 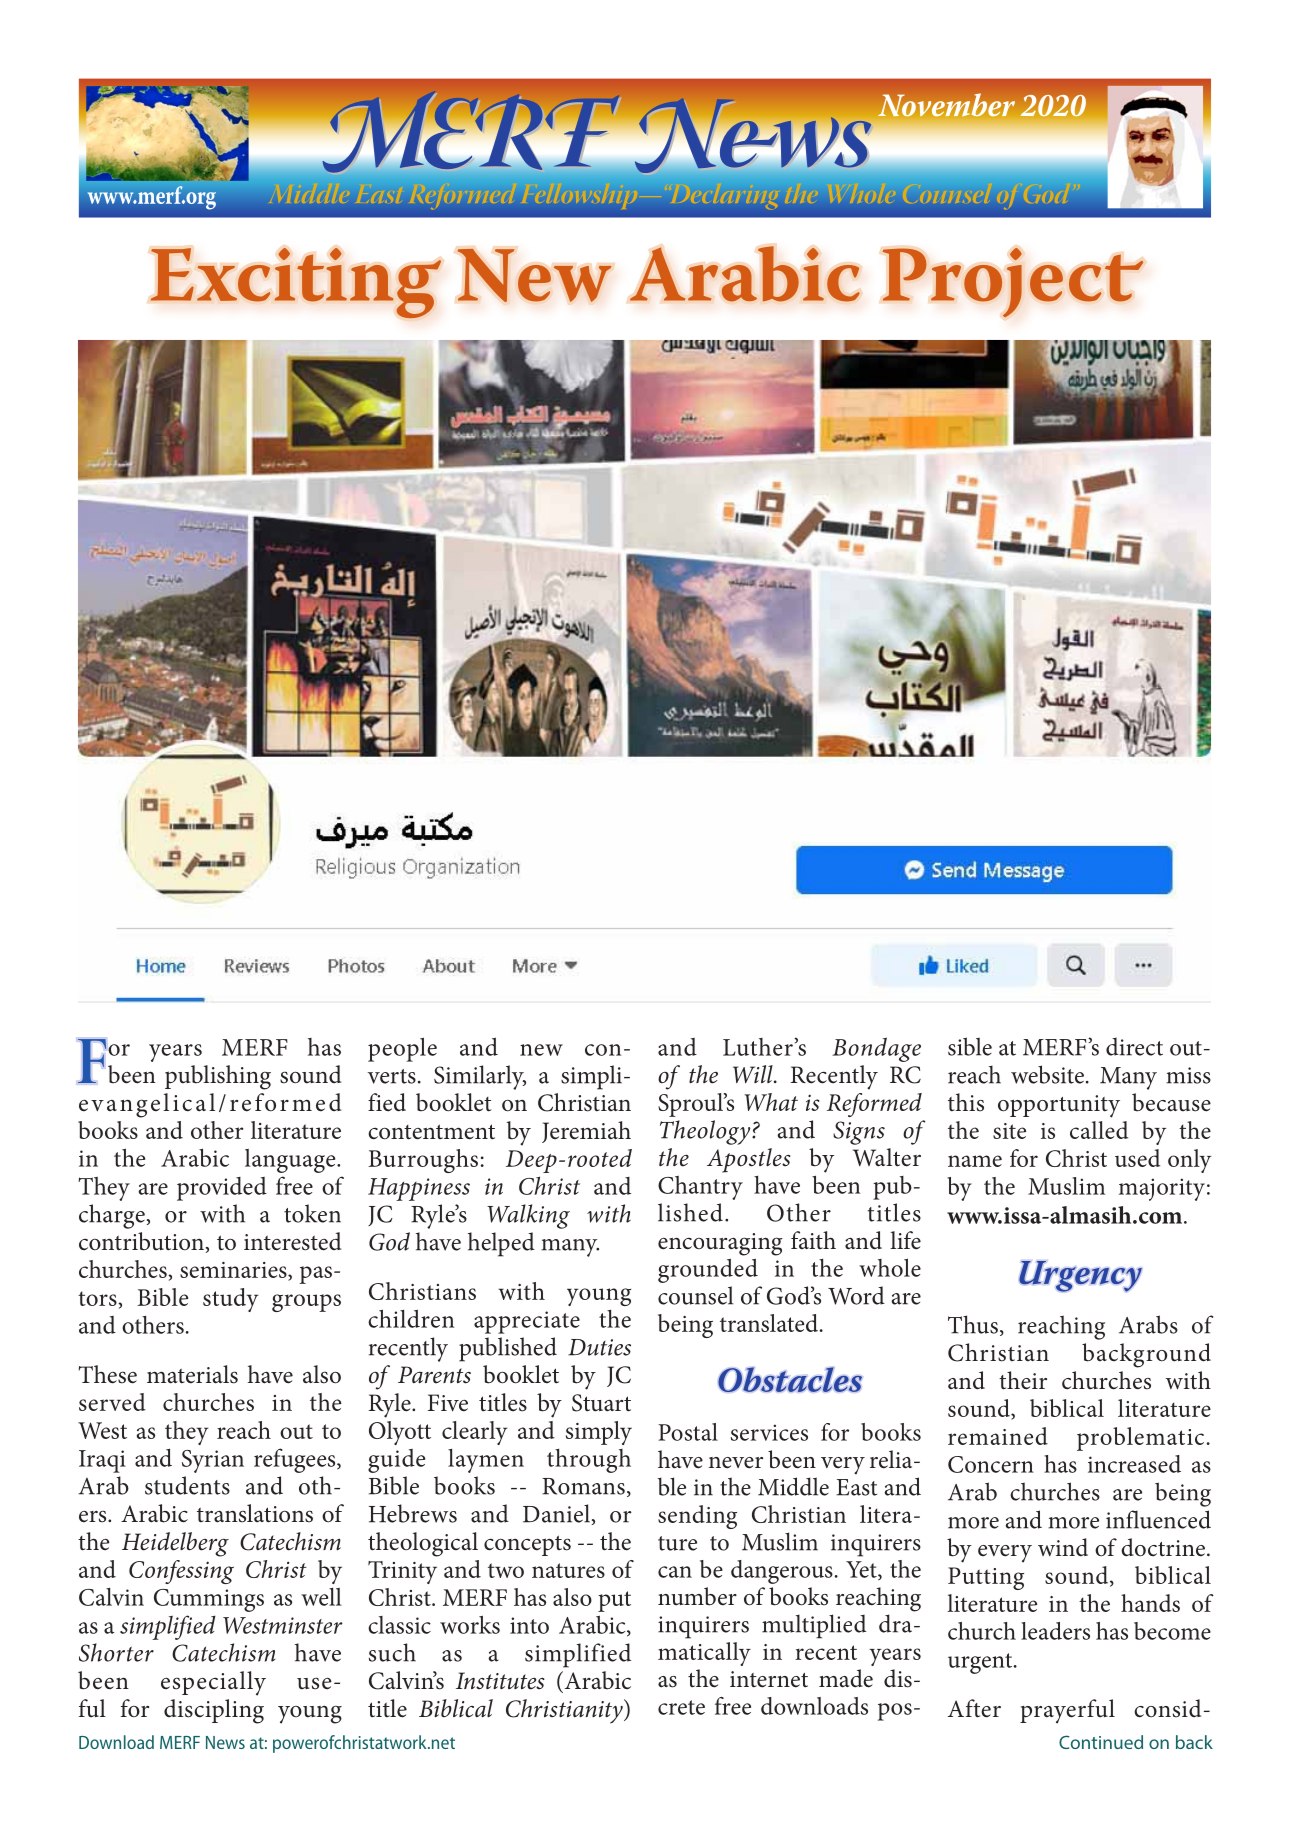 What do you see at coordinates (769, 1679) in the document?
I see `internet` at bounding box center [769, 1679].
